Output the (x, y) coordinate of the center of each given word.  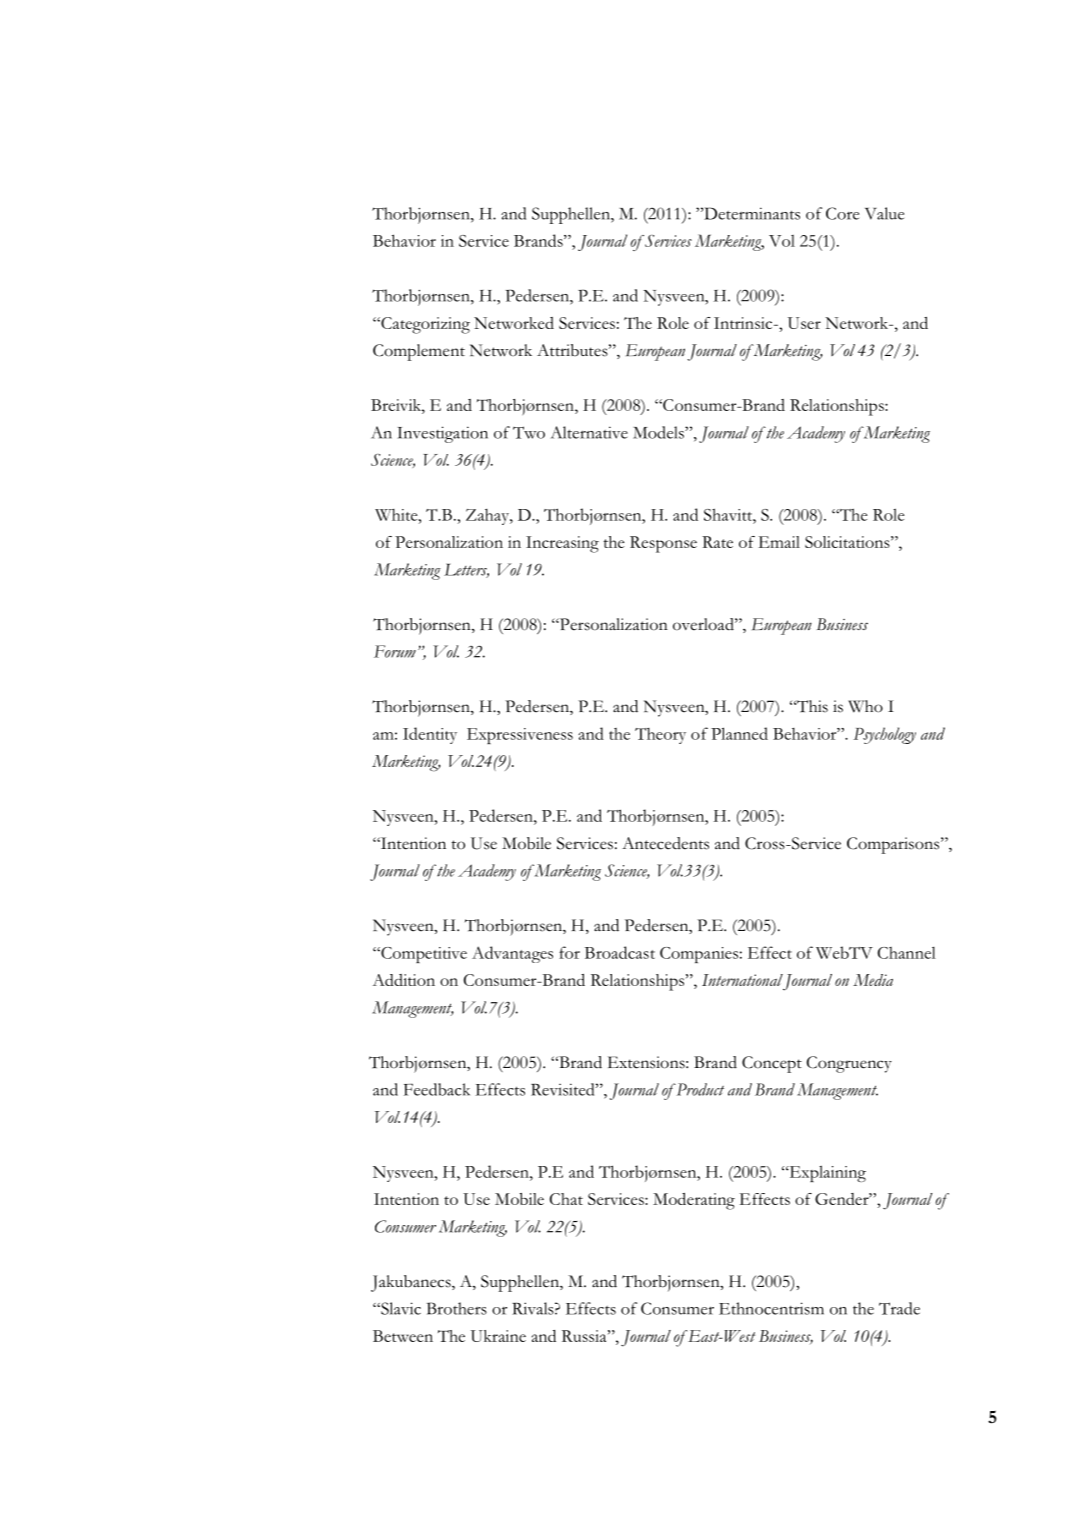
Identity (430, 735)
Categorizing (424, 325)
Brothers (456, 1308)
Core (842, 213)
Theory (660, 736)
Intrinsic (743, 323)
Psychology (884, 735)
